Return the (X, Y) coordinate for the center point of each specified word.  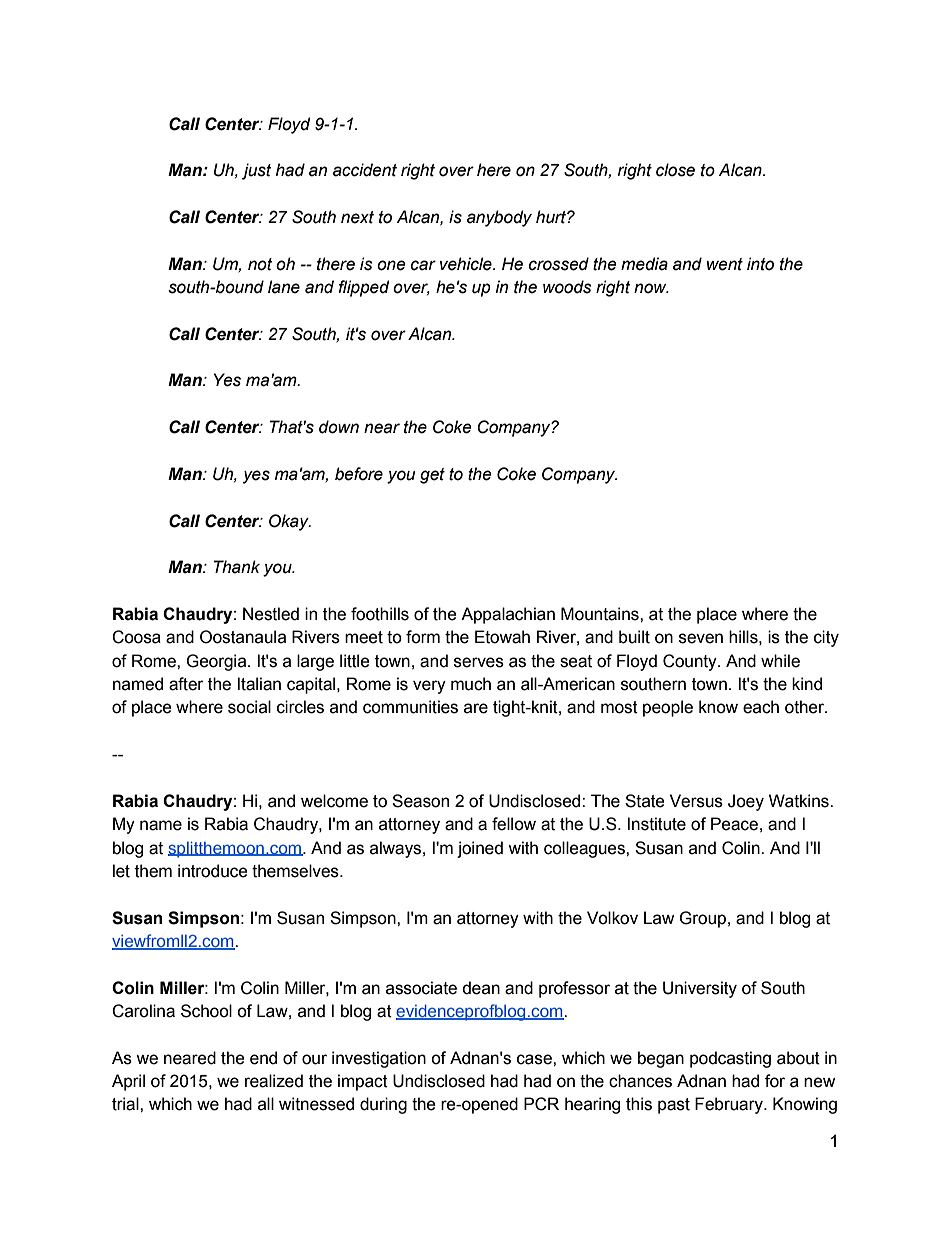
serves (479, 662)
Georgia (217, 662)
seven (701, 638)
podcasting (730, 1059)
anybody (499, 218)
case (535, 1059)
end (263, 1058)
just (257, 171)
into (760, 264)
